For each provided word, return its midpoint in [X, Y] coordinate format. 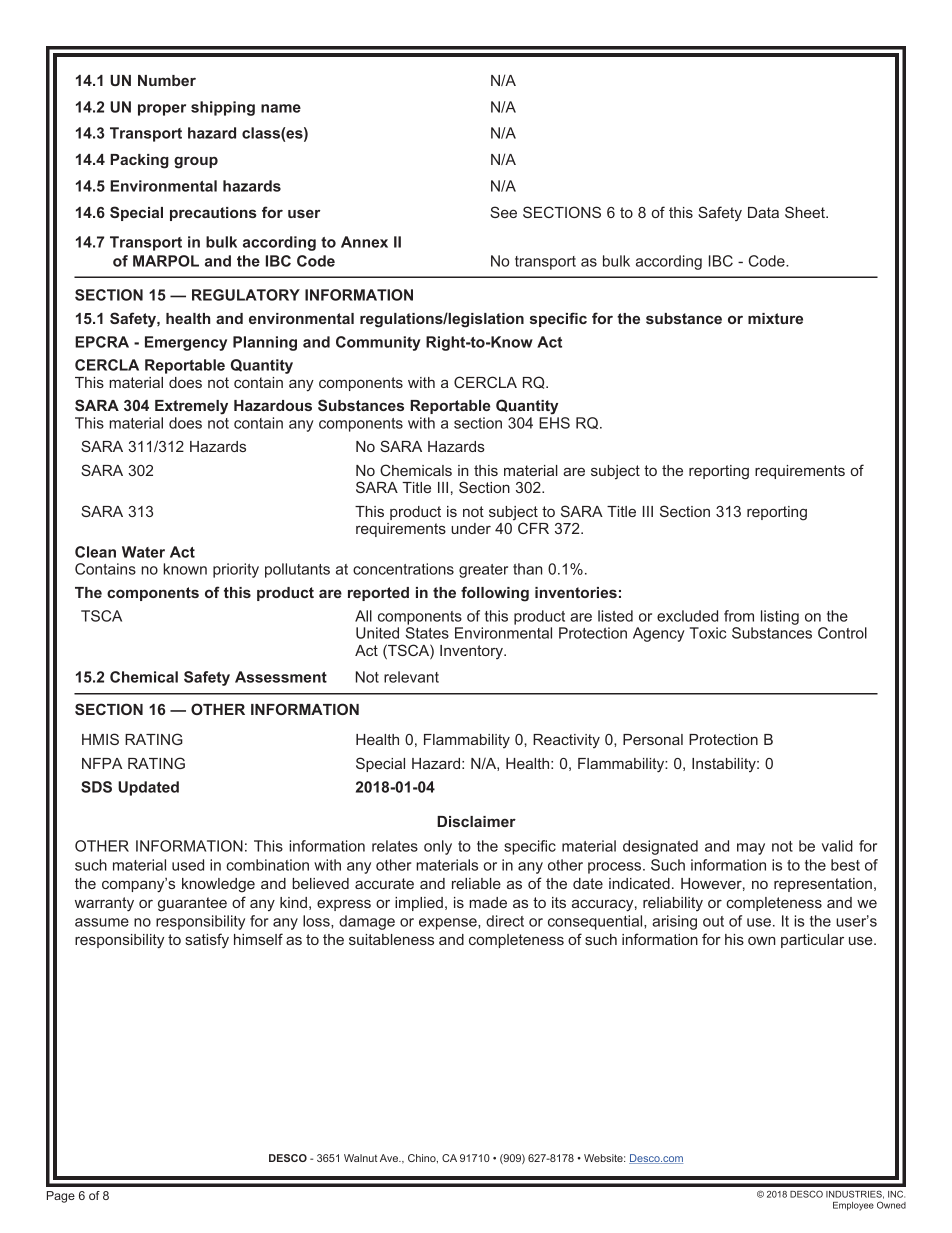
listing [780, 617]
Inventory [472, 652]
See [503, 212]
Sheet [806, 212]
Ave [390, 1158]
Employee [853, 1206]
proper [162, 110]
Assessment [281, 677]
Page [61, 1197]
